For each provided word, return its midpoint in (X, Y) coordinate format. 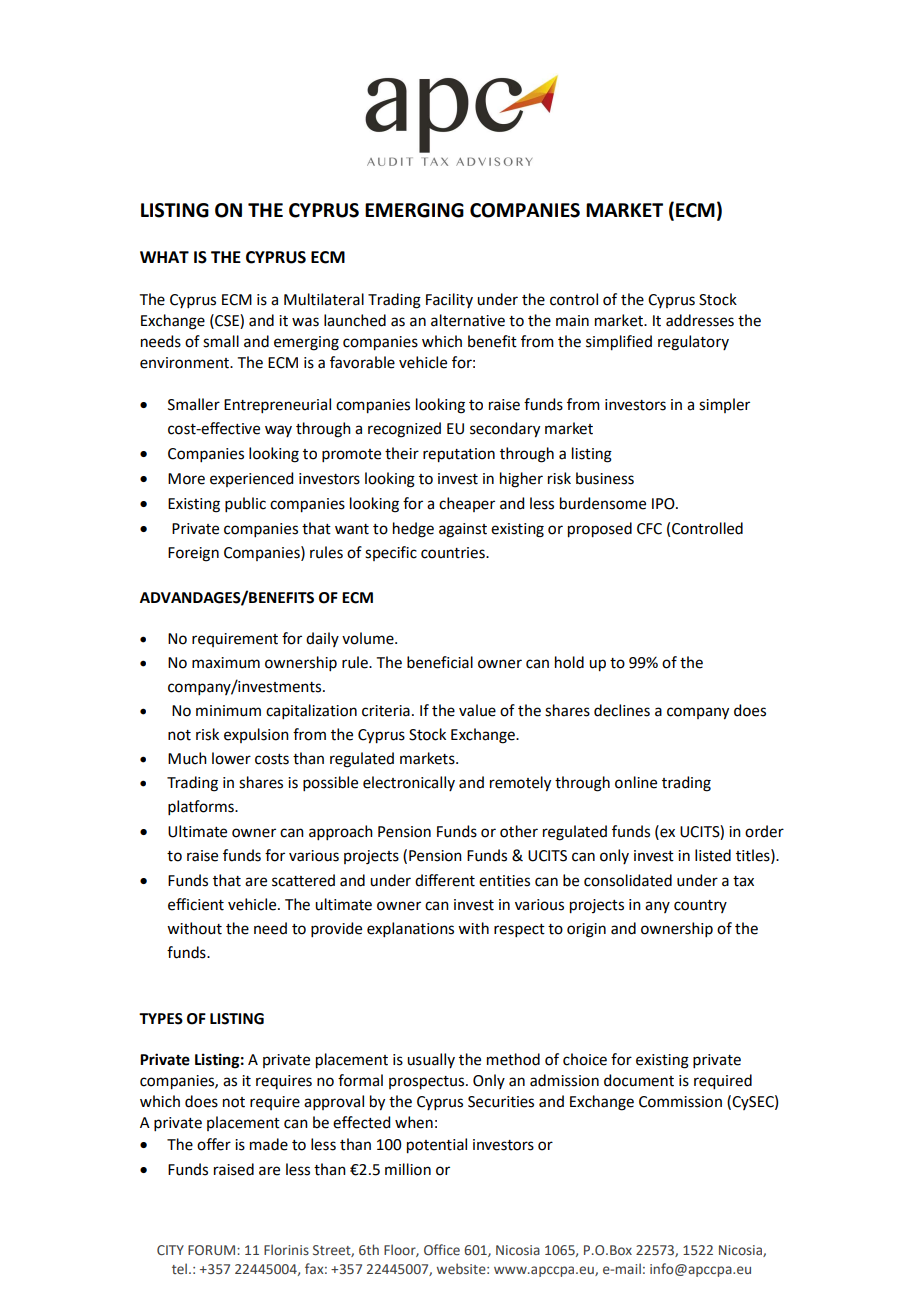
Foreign (193, 554)
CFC (649, 529)
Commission (680, 1102)
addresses (700, 320)
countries (454, 553)
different (445, 880)
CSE (227, 320)
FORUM (213, 1250)
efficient (196, 904)
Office (442, 1249)
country (700, 906)
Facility (449, 300)
